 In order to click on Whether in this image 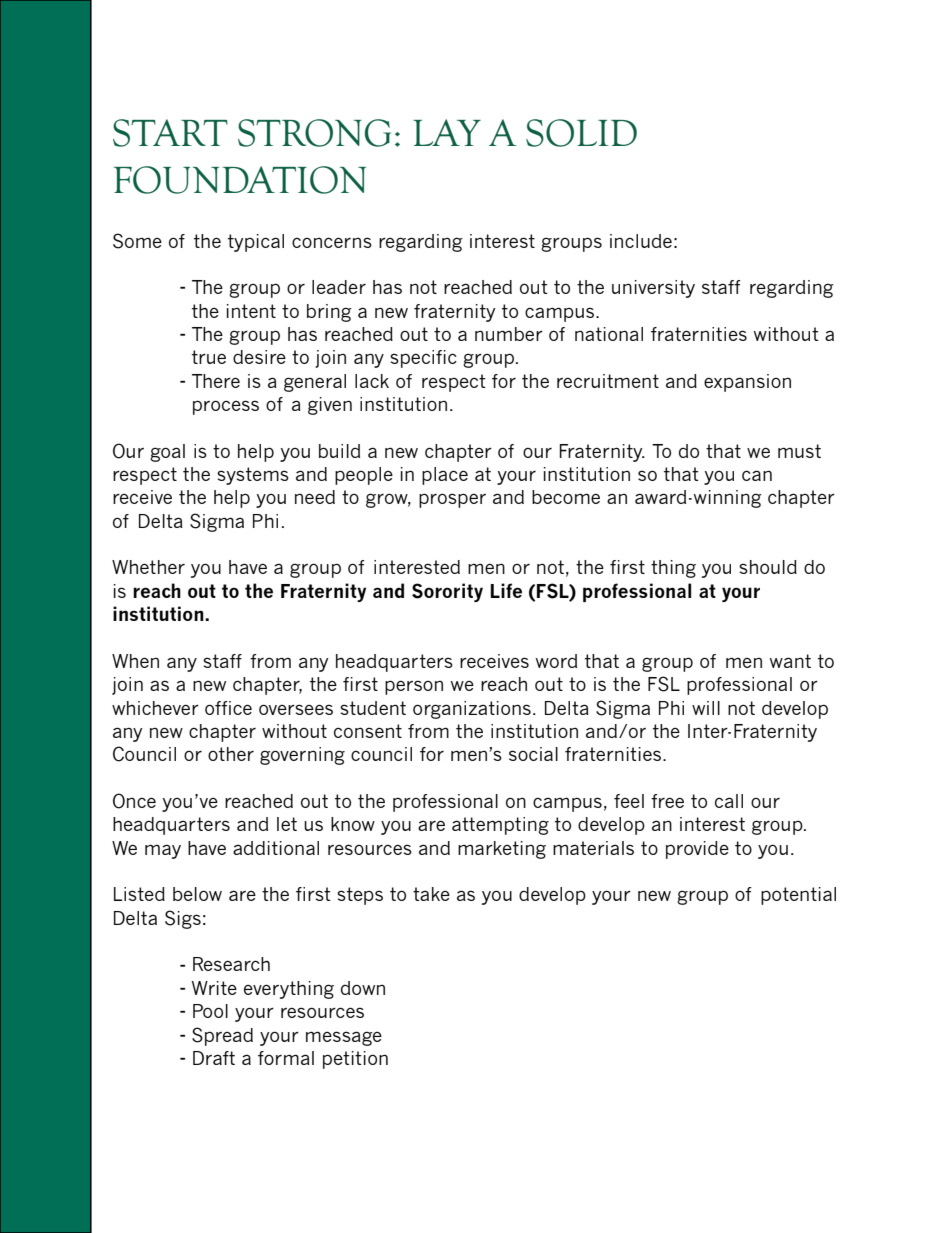, I will do `click(148, 567)`.
